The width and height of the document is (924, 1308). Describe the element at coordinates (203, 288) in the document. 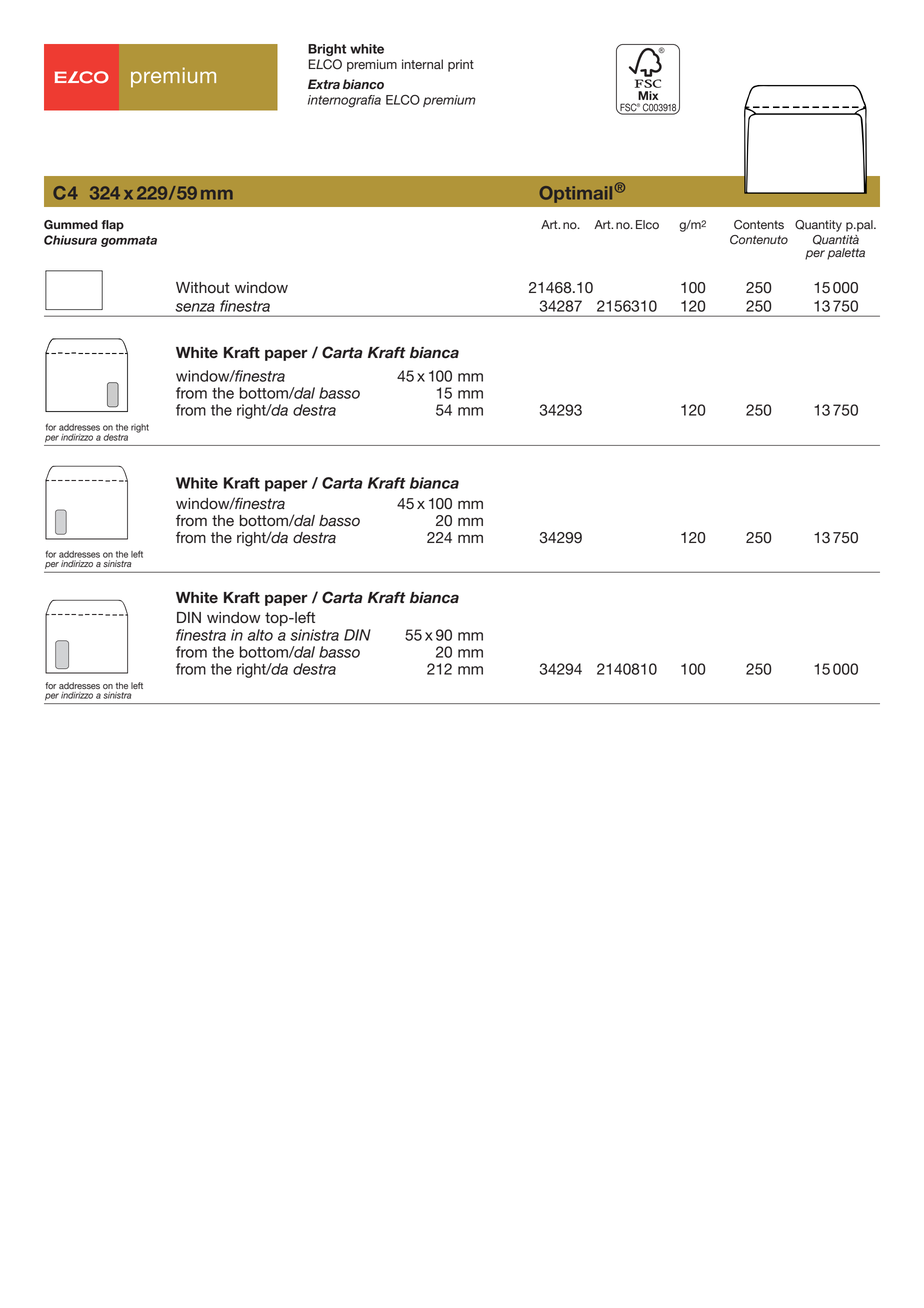

I see `Without` at that location.
